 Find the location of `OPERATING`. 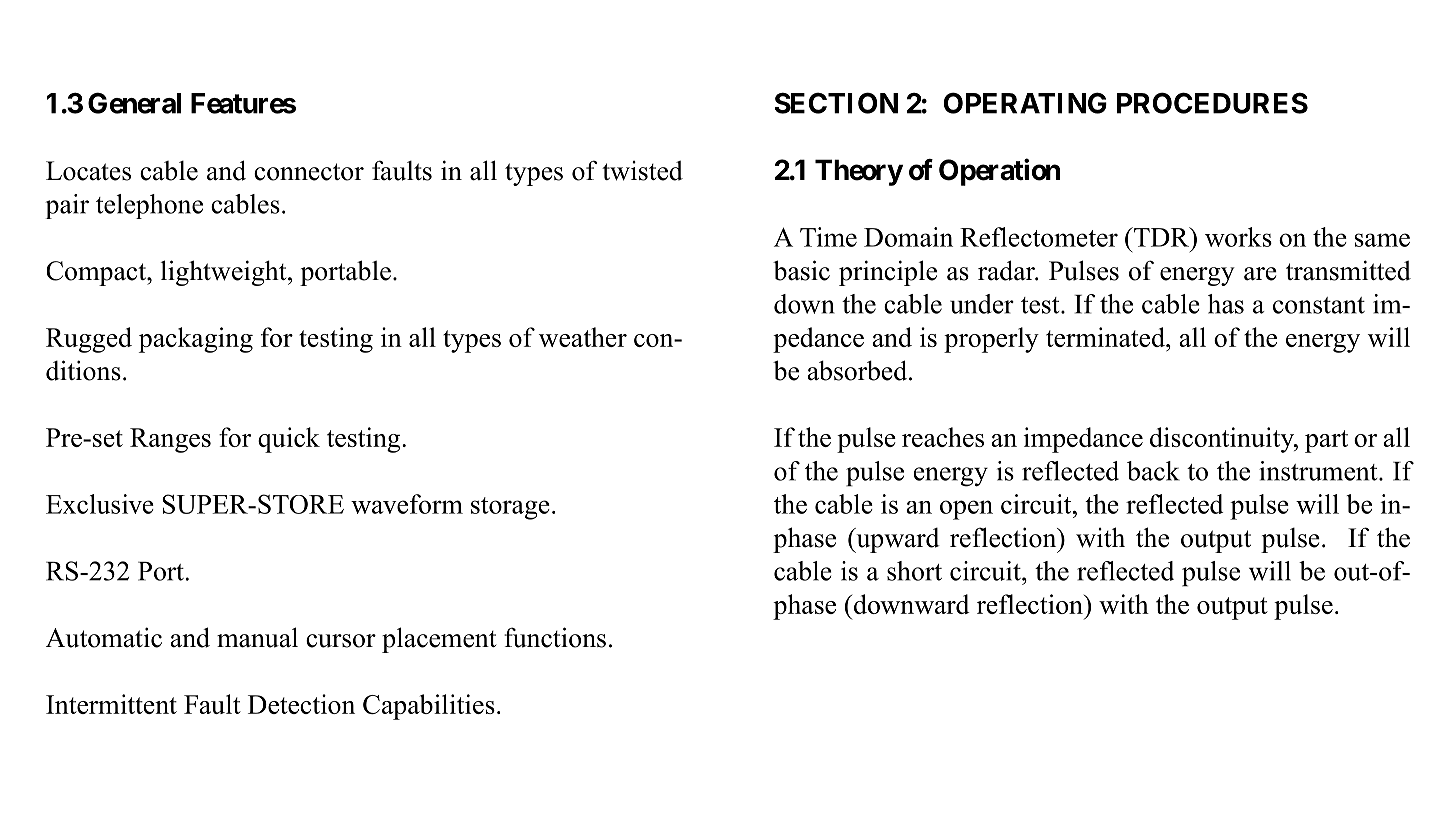

OPERATING is located at coordinates (1025, 103).
